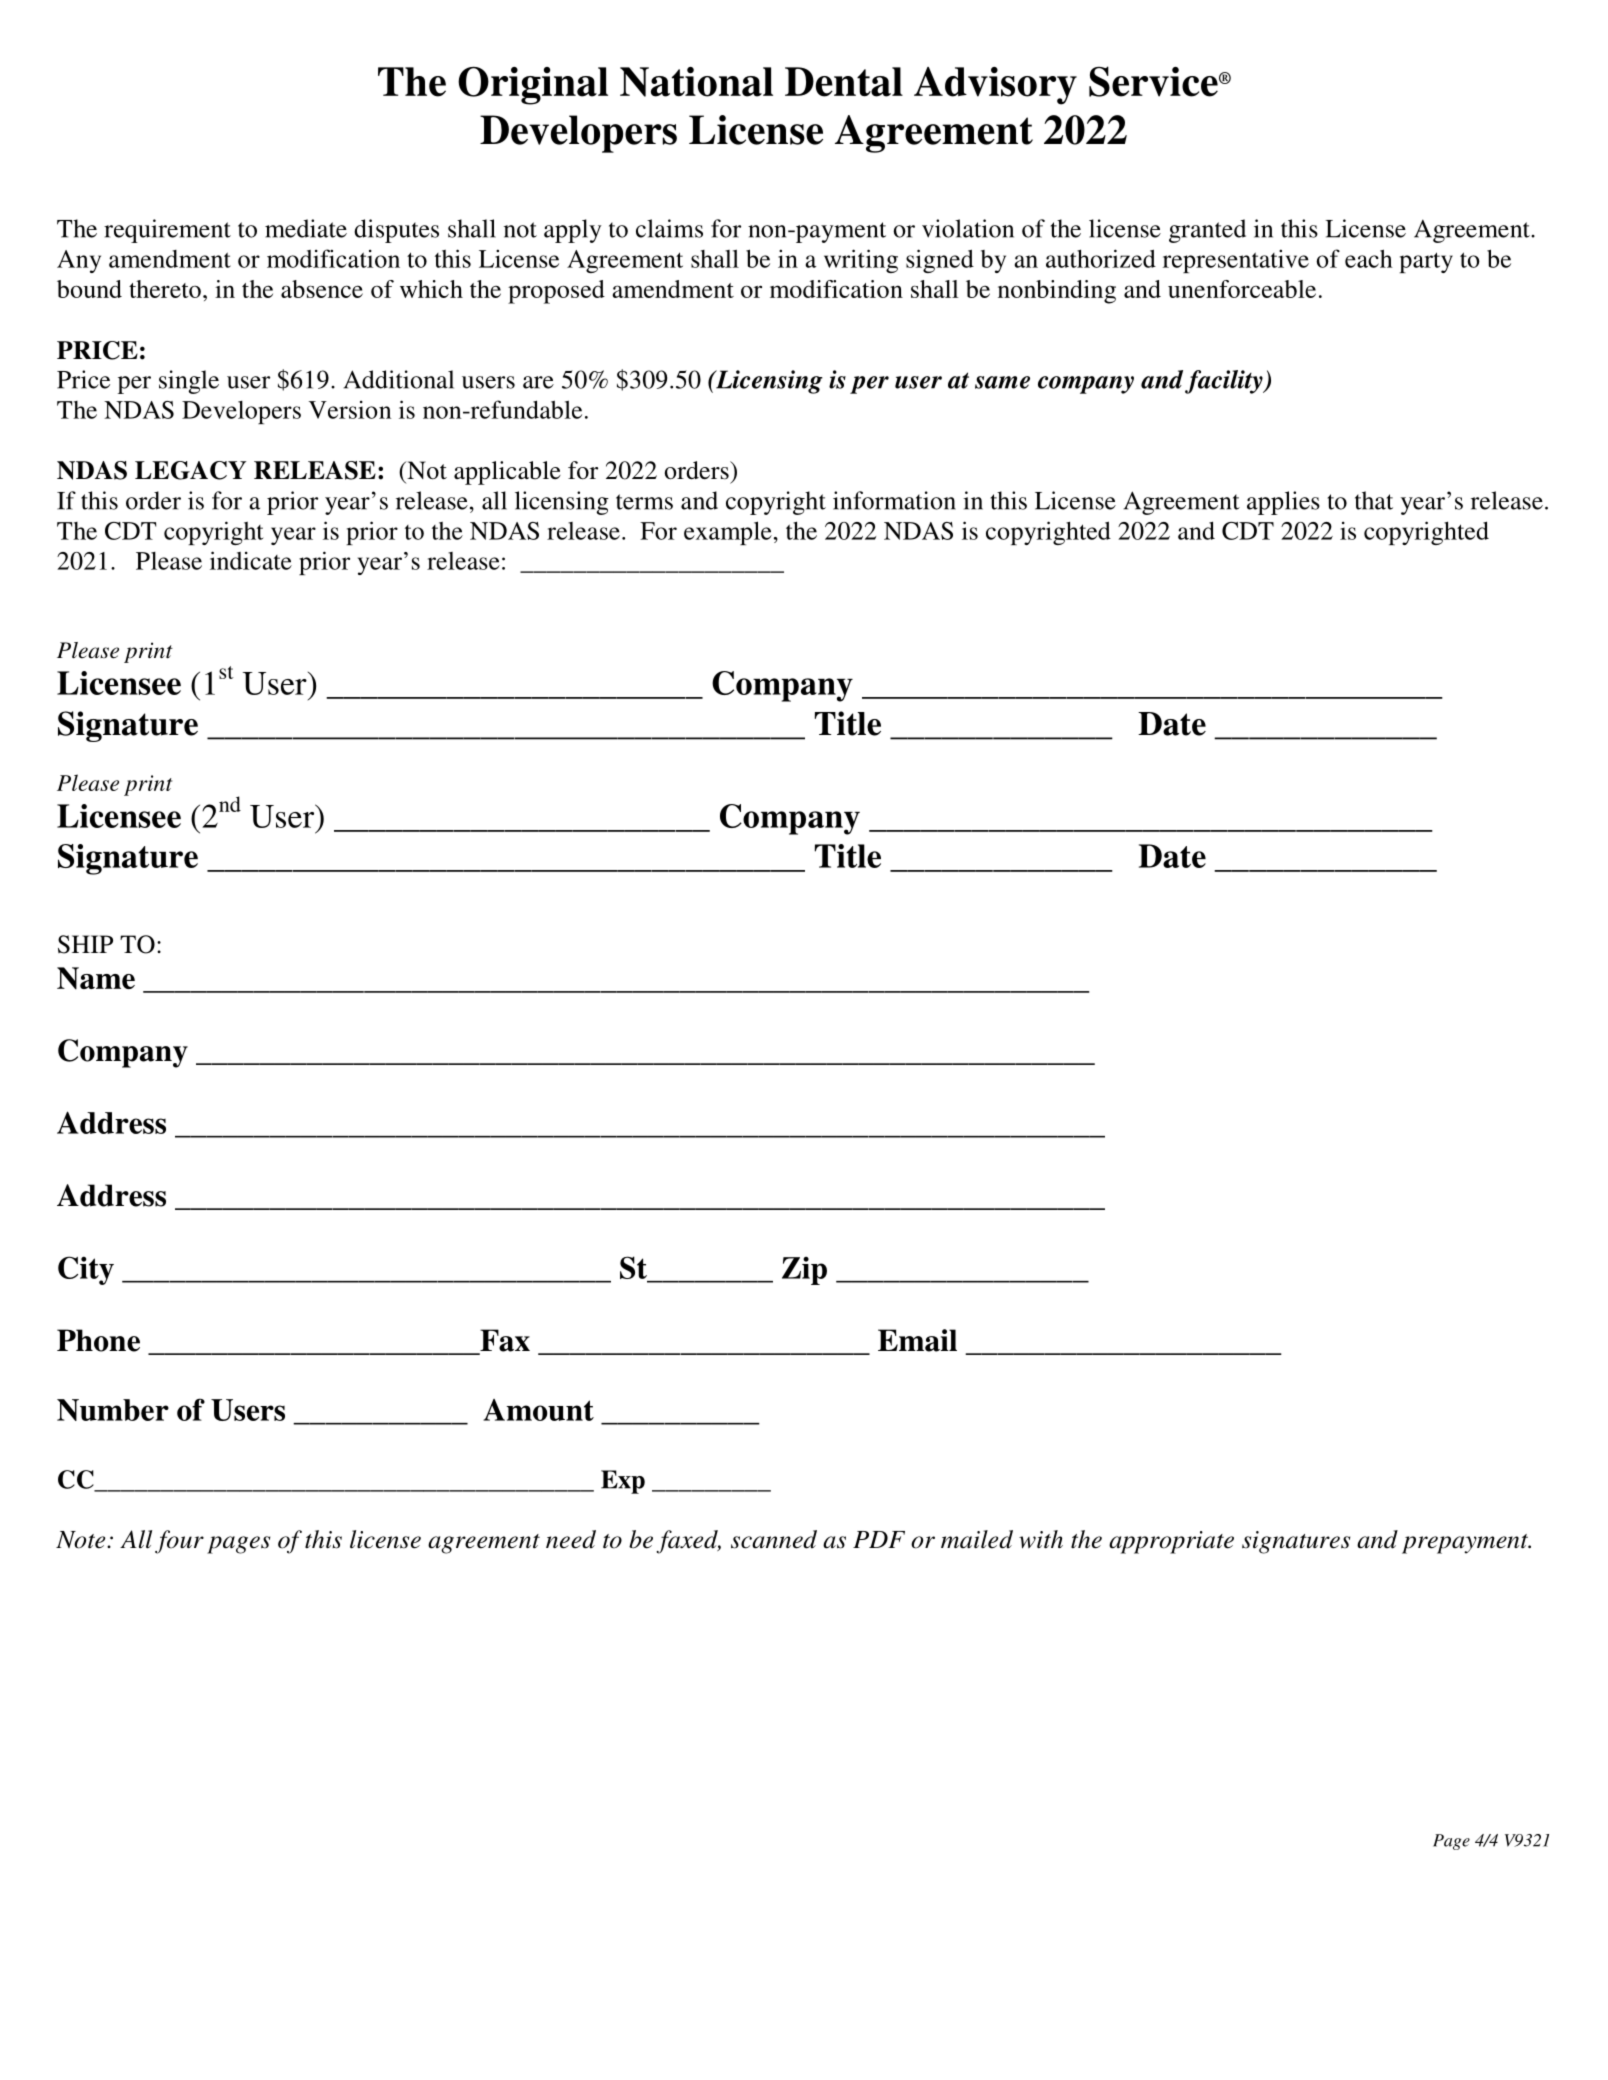  What do you see at coordinates (86, 1270) in the screenshot?
I see `City` at bounding box center [86, 1270].
